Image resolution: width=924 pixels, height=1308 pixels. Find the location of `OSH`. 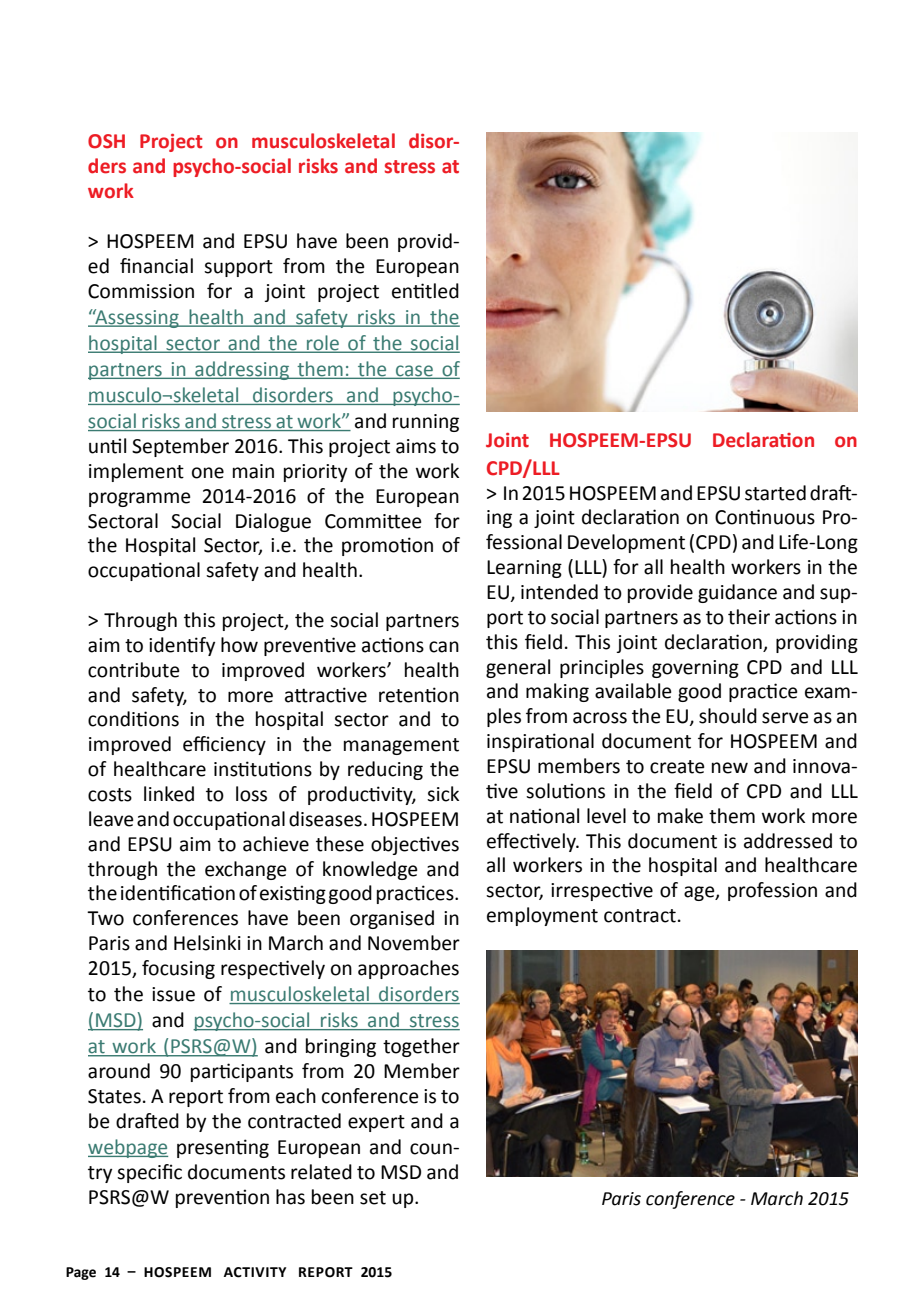

OSH is located at coordinates (106, 141).
